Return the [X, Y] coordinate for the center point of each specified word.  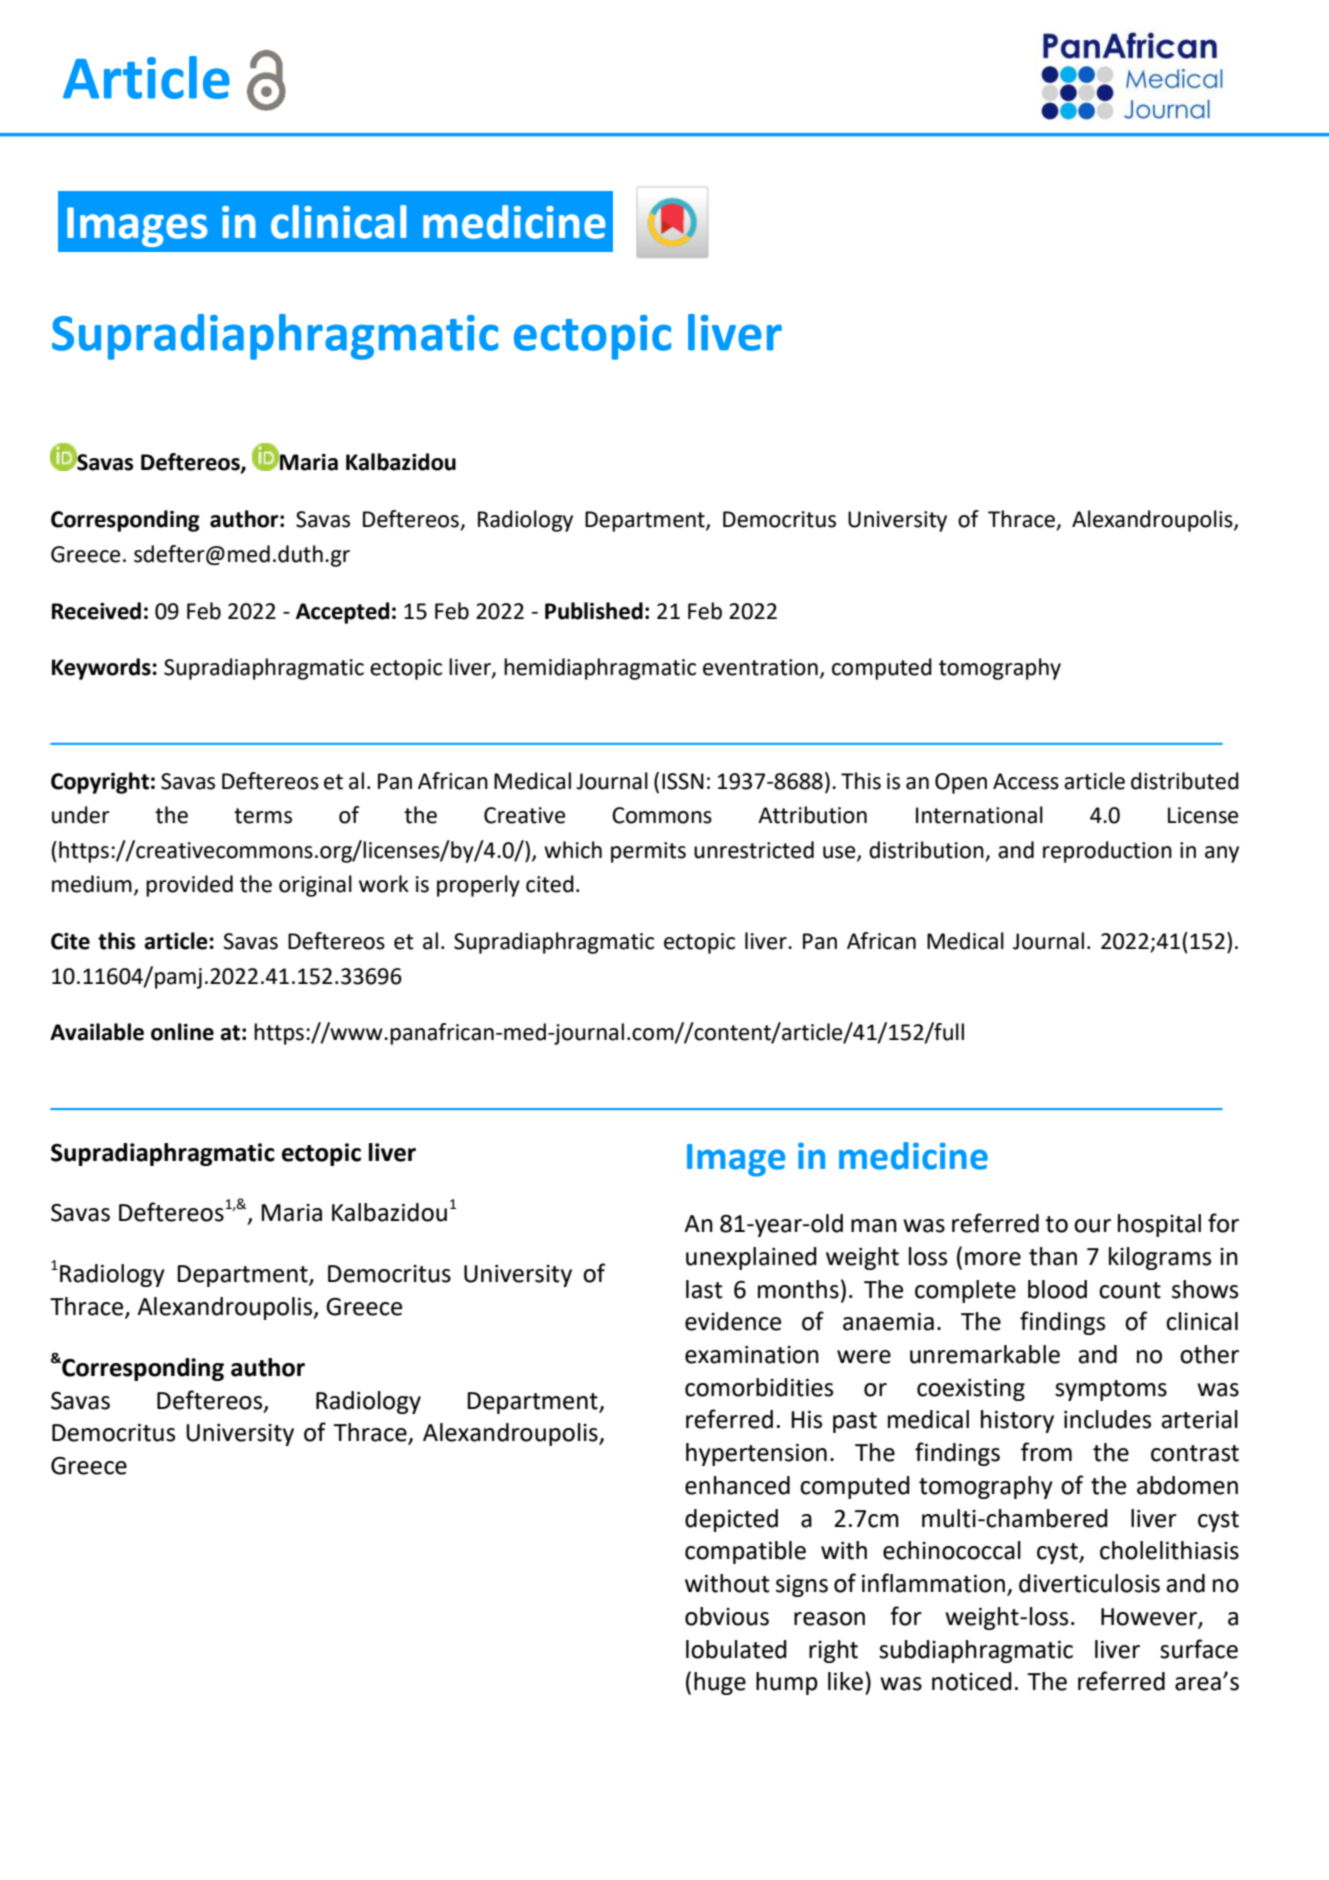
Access [1026, 781]
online [182, 1032]
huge [720, 1683]
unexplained [751, 1258]
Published [594, 611]
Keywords [101, 669]
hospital [1159, 1225]
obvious [727, 1616]
